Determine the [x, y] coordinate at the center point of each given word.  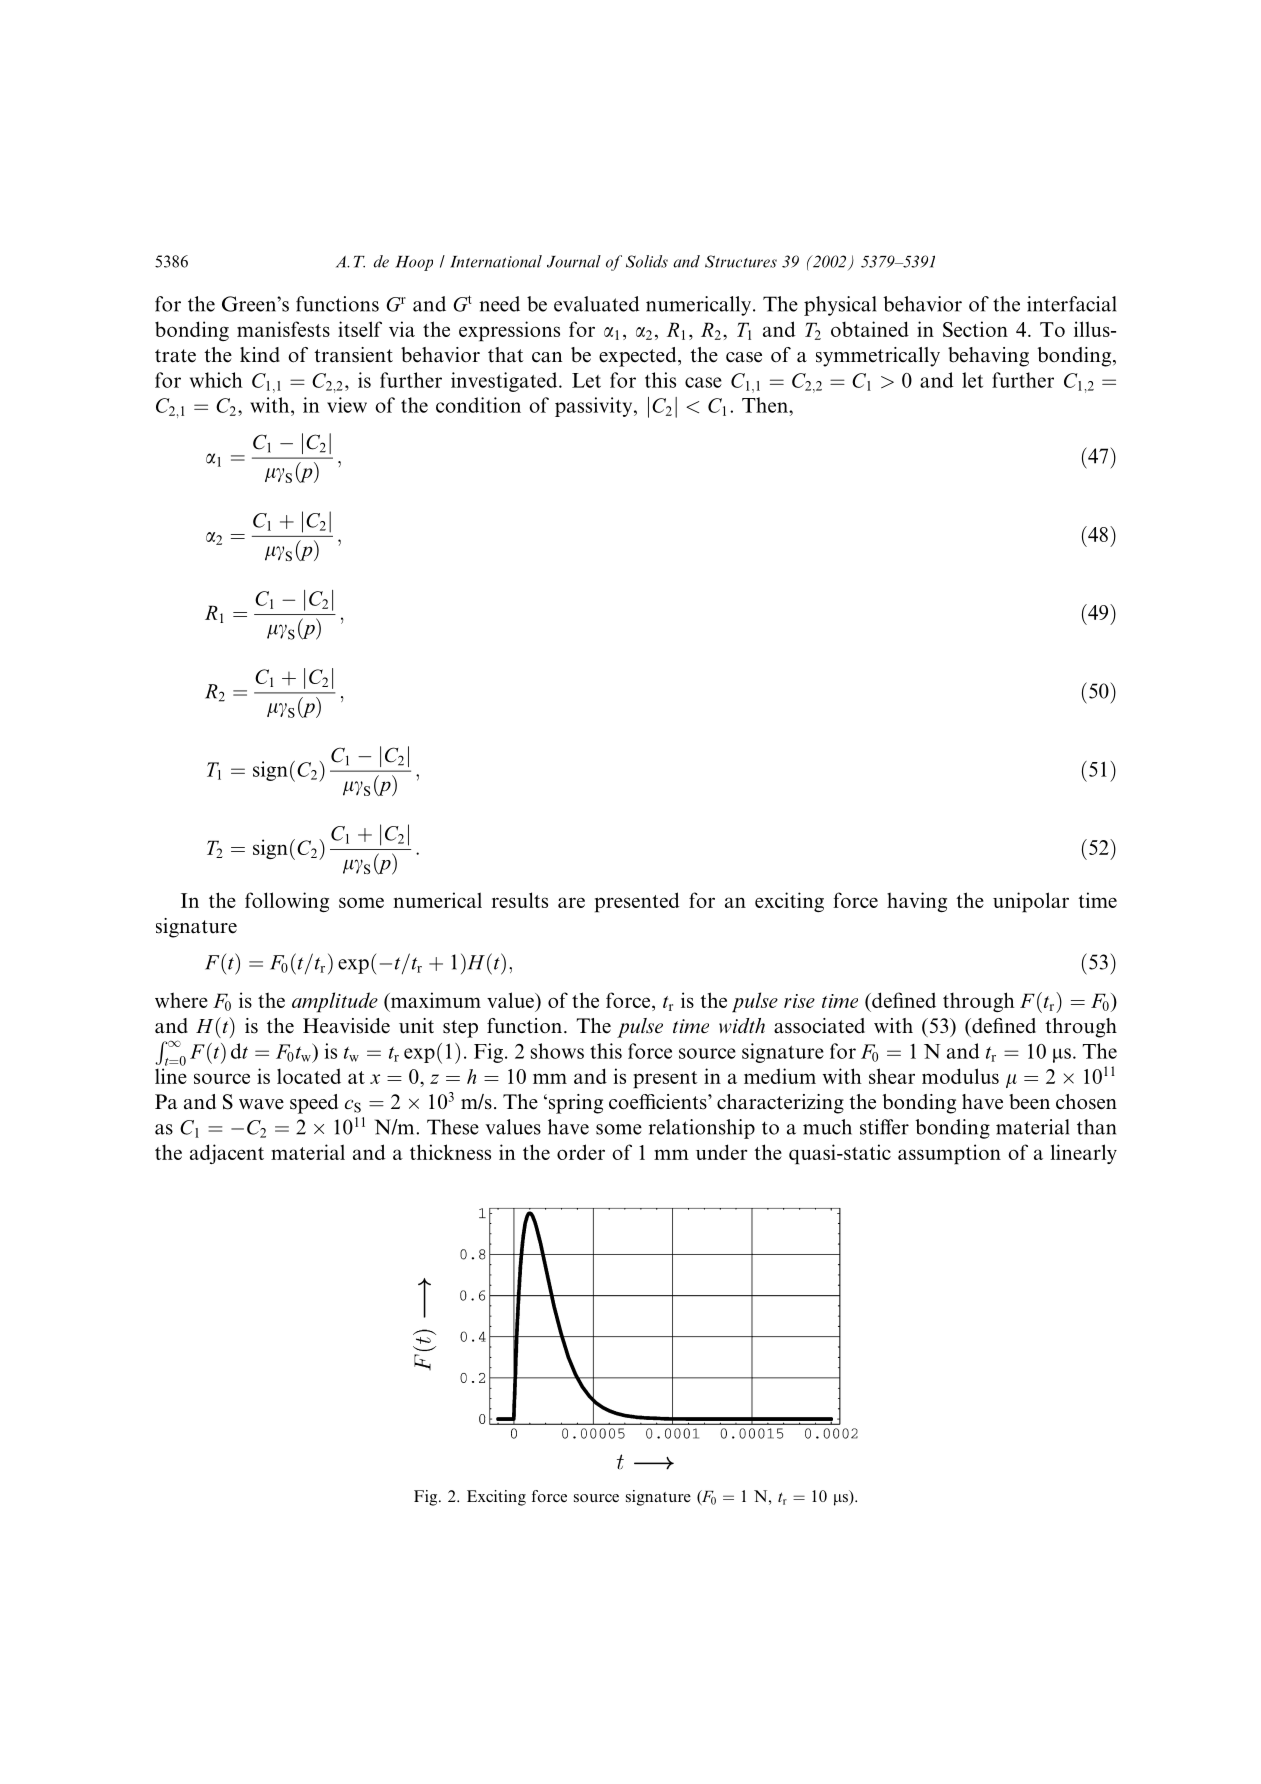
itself [360, 329]
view [347, 405]
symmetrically [878, 357]
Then [766, 405]
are [571, 902]
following [287, 902]
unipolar [1031, 902]
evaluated [596, 304]
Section [975, 329]
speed [314, 1104]
